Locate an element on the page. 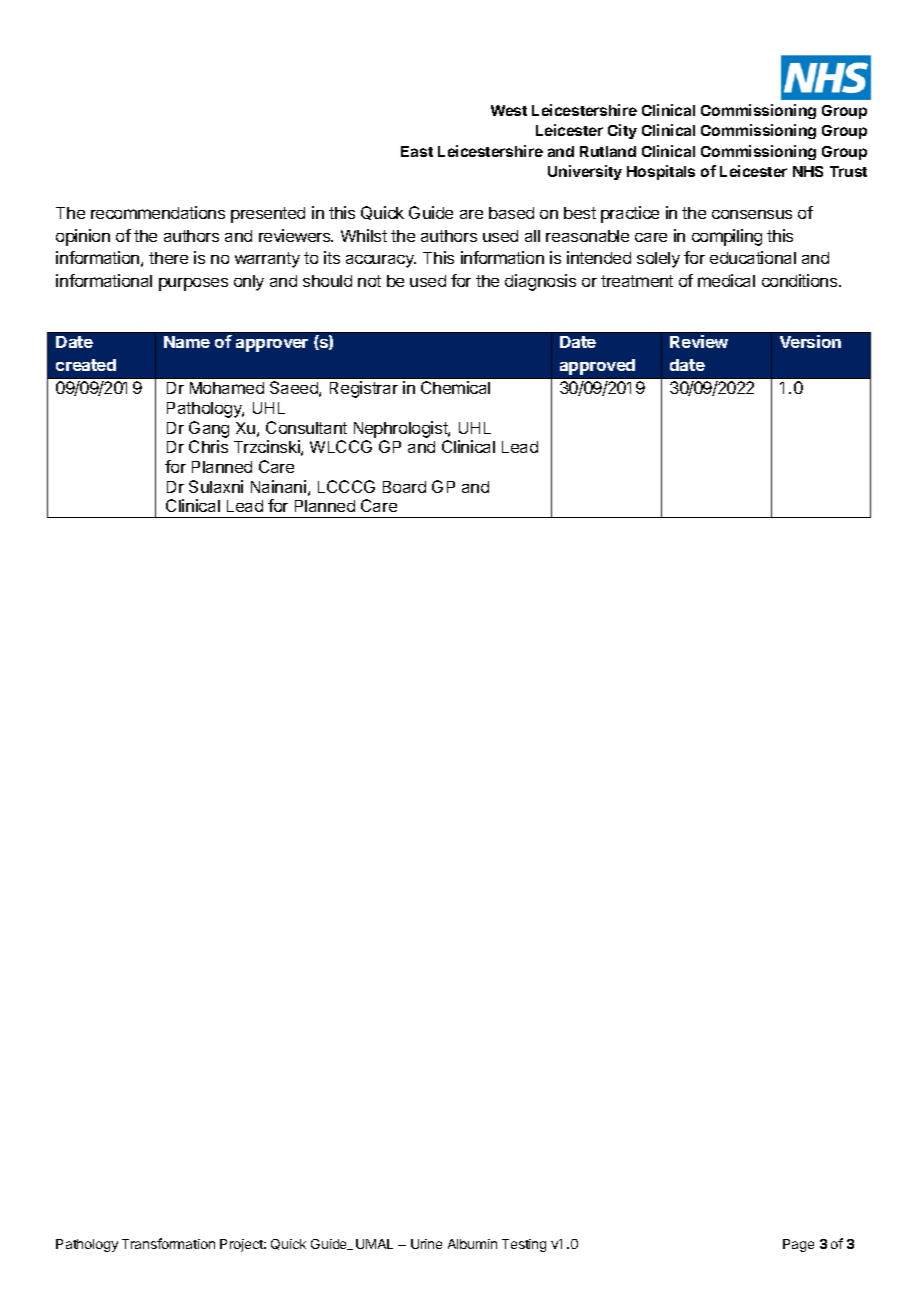 The image size is (924, 1308). recommendations is located at coordinates (158, 212).
